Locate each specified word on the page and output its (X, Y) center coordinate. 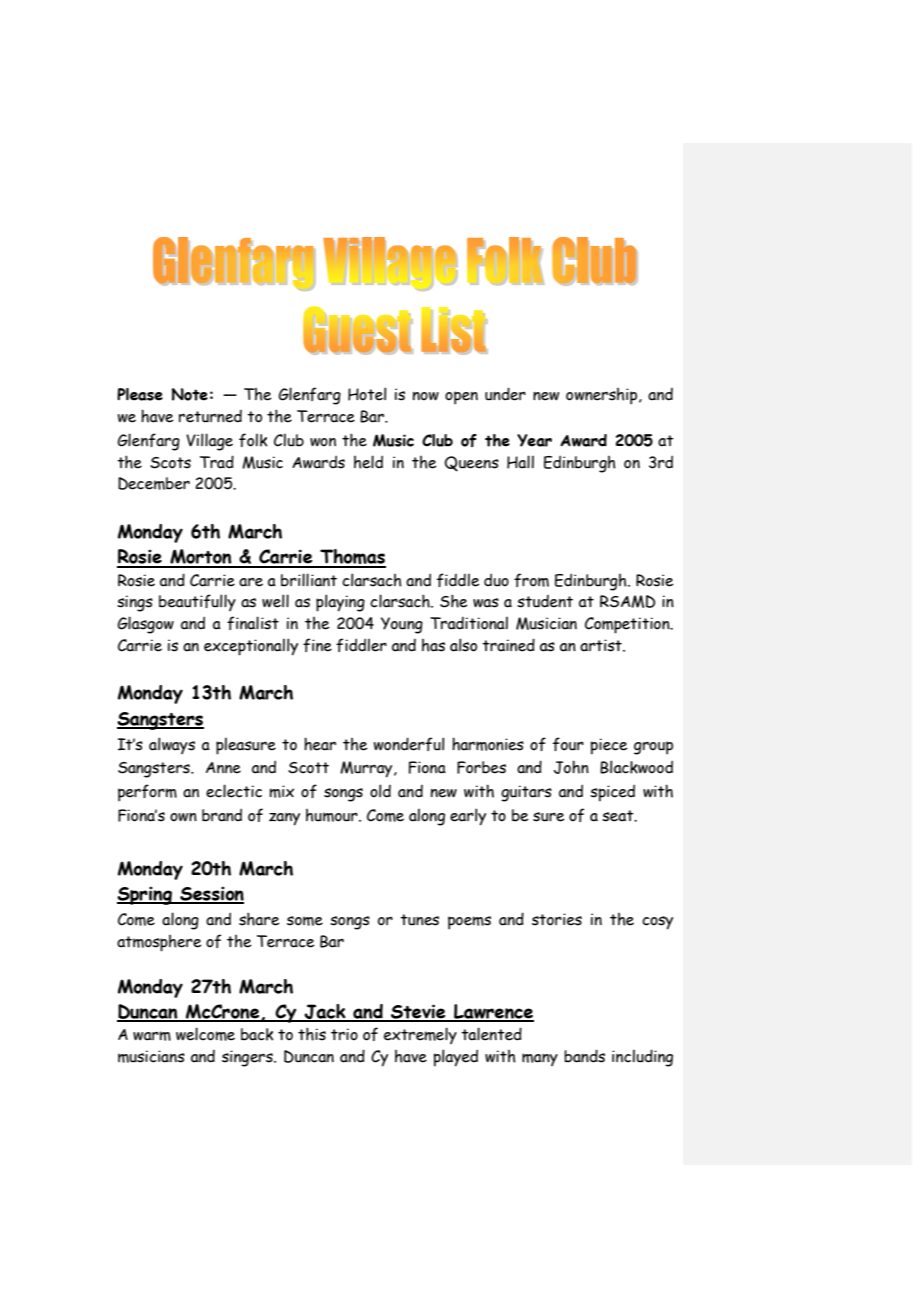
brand (222, 815)
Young (402, 625)
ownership (603, 396)
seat (619, 816)
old (380, 791)
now (426, 396)
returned (210, 416)
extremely (420, 1035)
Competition (628, 625)
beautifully (197, 602)
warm (152, 1036)
